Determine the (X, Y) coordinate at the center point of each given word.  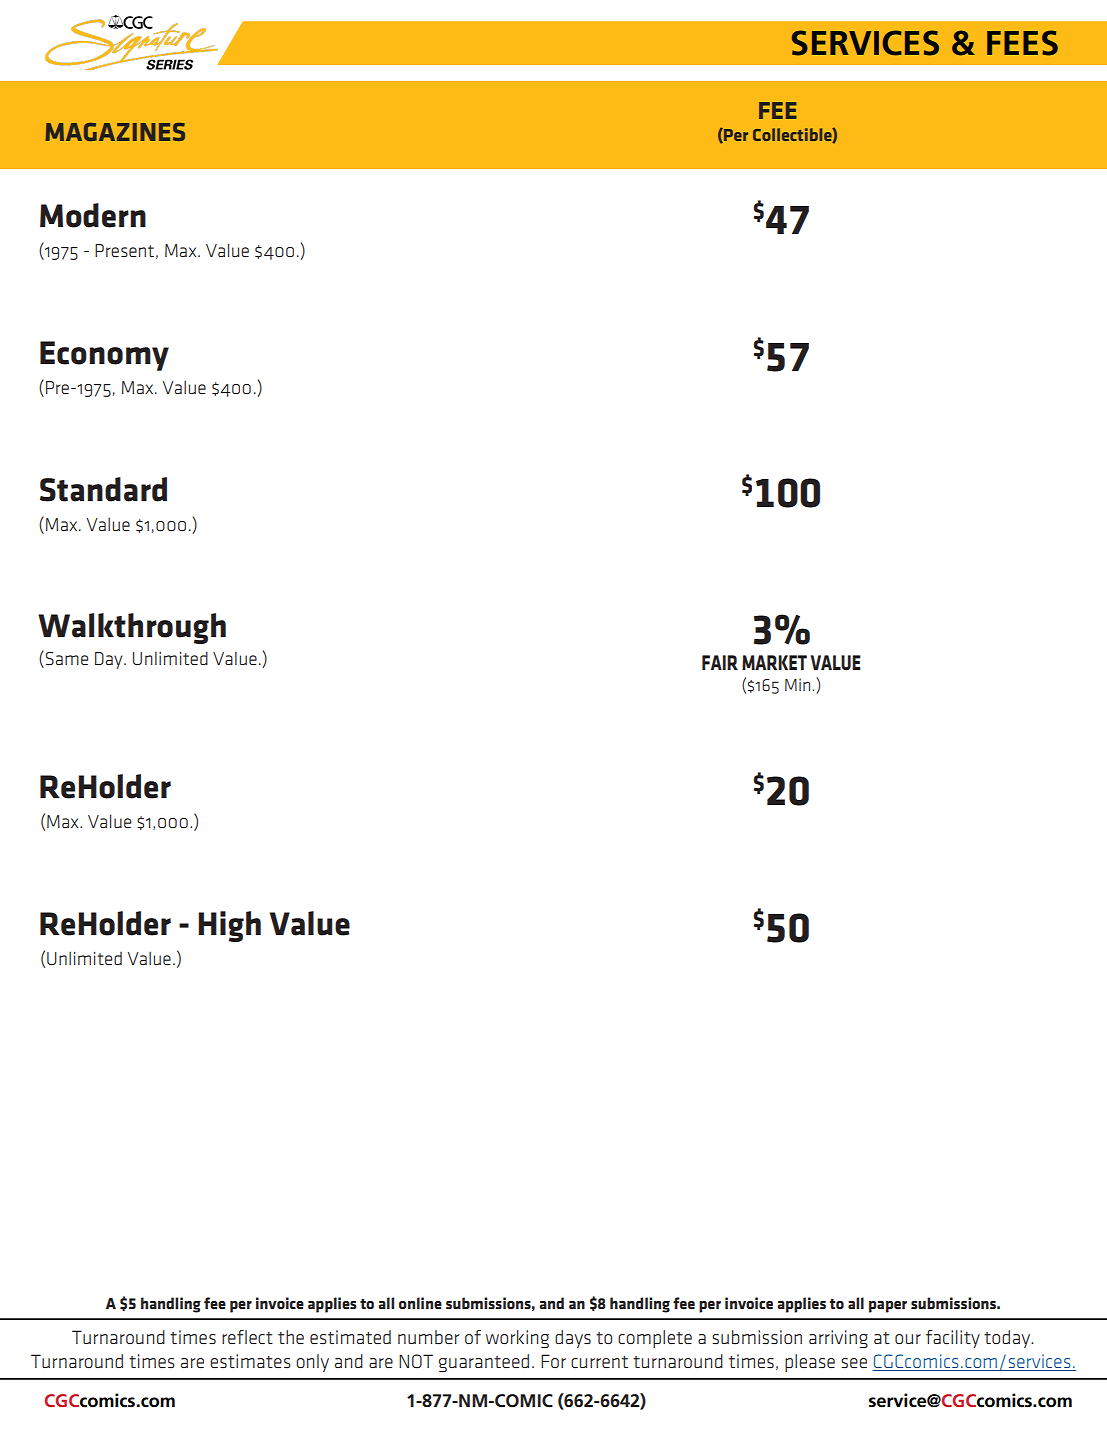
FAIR (720, 662)
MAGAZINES (115, 132)
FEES (1022, 43)
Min (797, 684)
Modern (93, 215)
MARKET (774, 662)
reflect (247, 1337)
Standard (103, 489)
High (229, 926)
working (517, 1339)
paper (888, 1307)
